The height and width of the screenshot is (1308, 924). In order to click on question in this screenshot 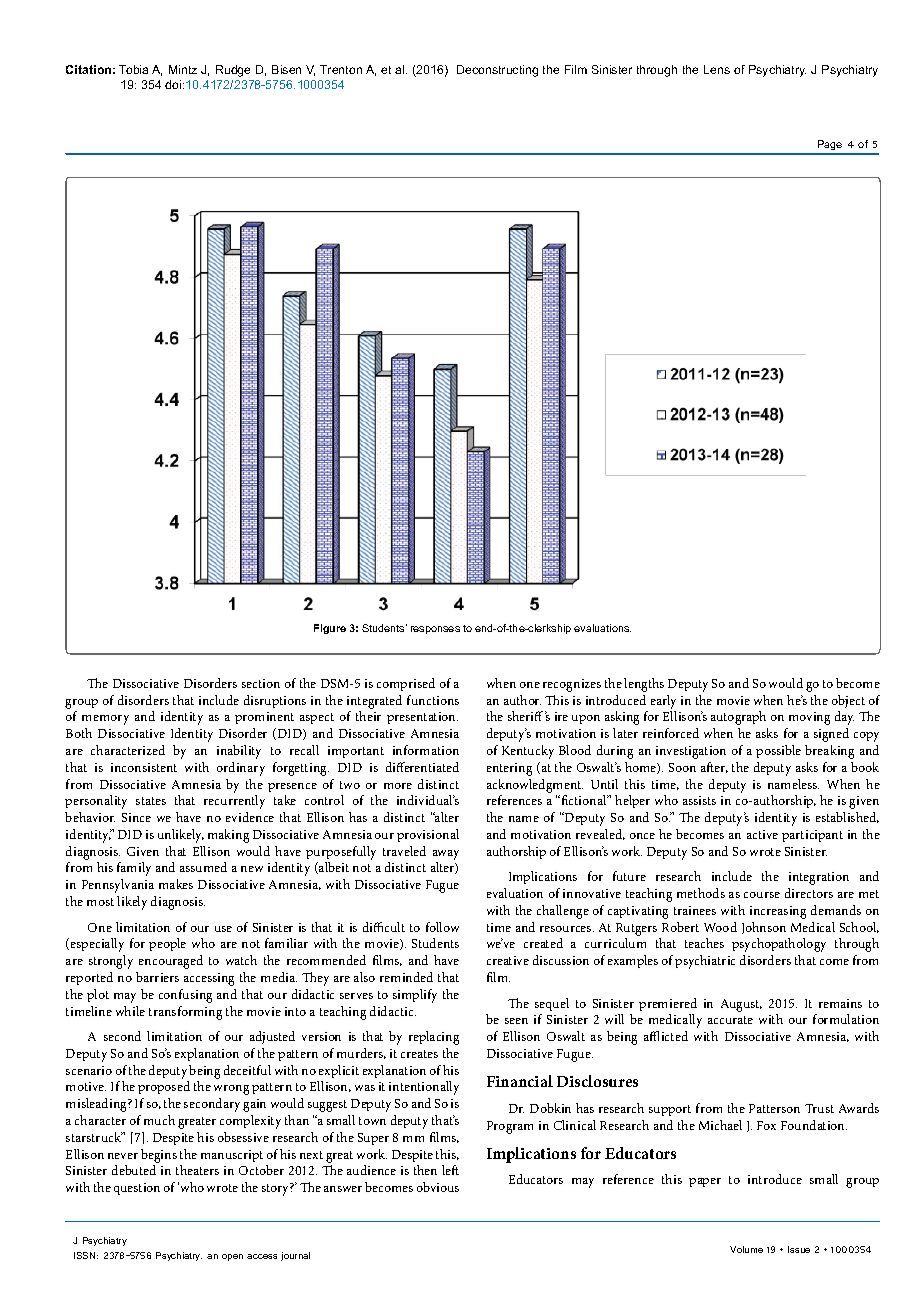, I will do `click(137, 1189)`.
